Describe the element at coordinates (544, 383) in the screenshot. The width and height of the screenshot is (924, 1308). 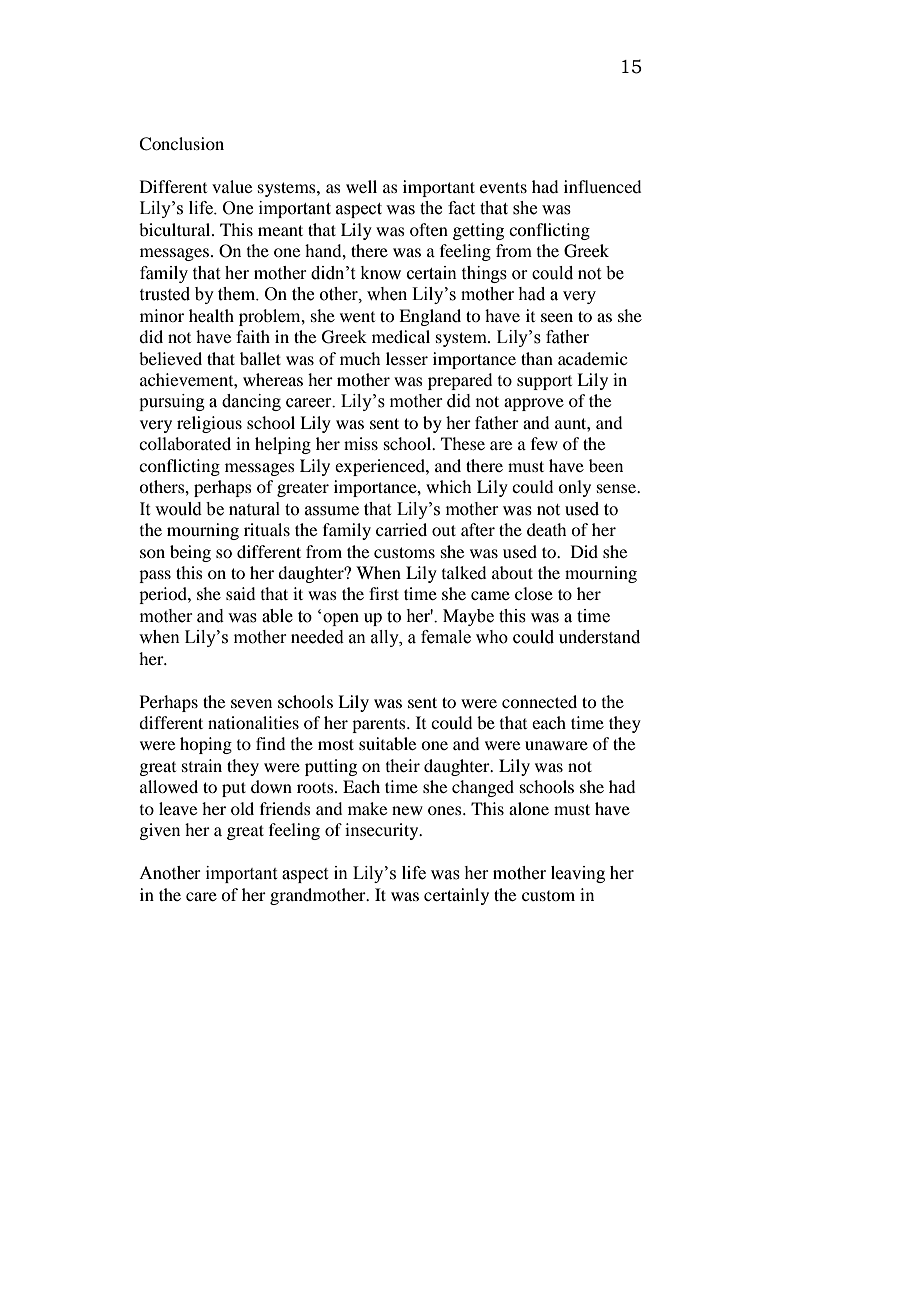
I see `support` at that location.
